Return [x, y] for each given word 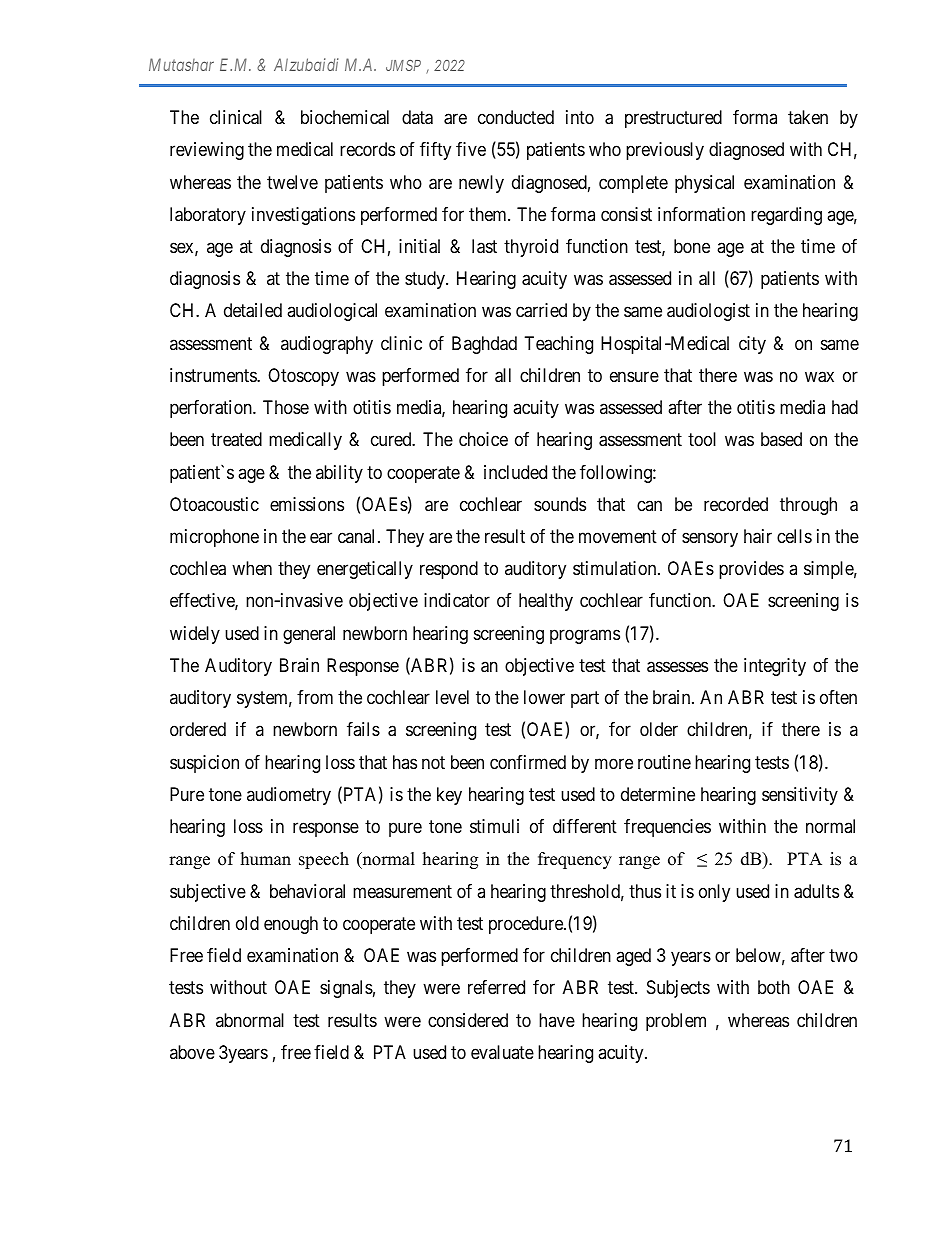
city [752, 345]
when [252, 568]
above [192, 1052]
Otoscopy [303, 377]
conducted [516, 117]
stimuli [494, 826]
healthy [546, 602]
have [557, 1020]
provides [751, 570]
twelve [292, 182]
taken [808, 117]
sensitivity [800, 796]
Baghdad [484, 345]
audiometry [289, 796]
